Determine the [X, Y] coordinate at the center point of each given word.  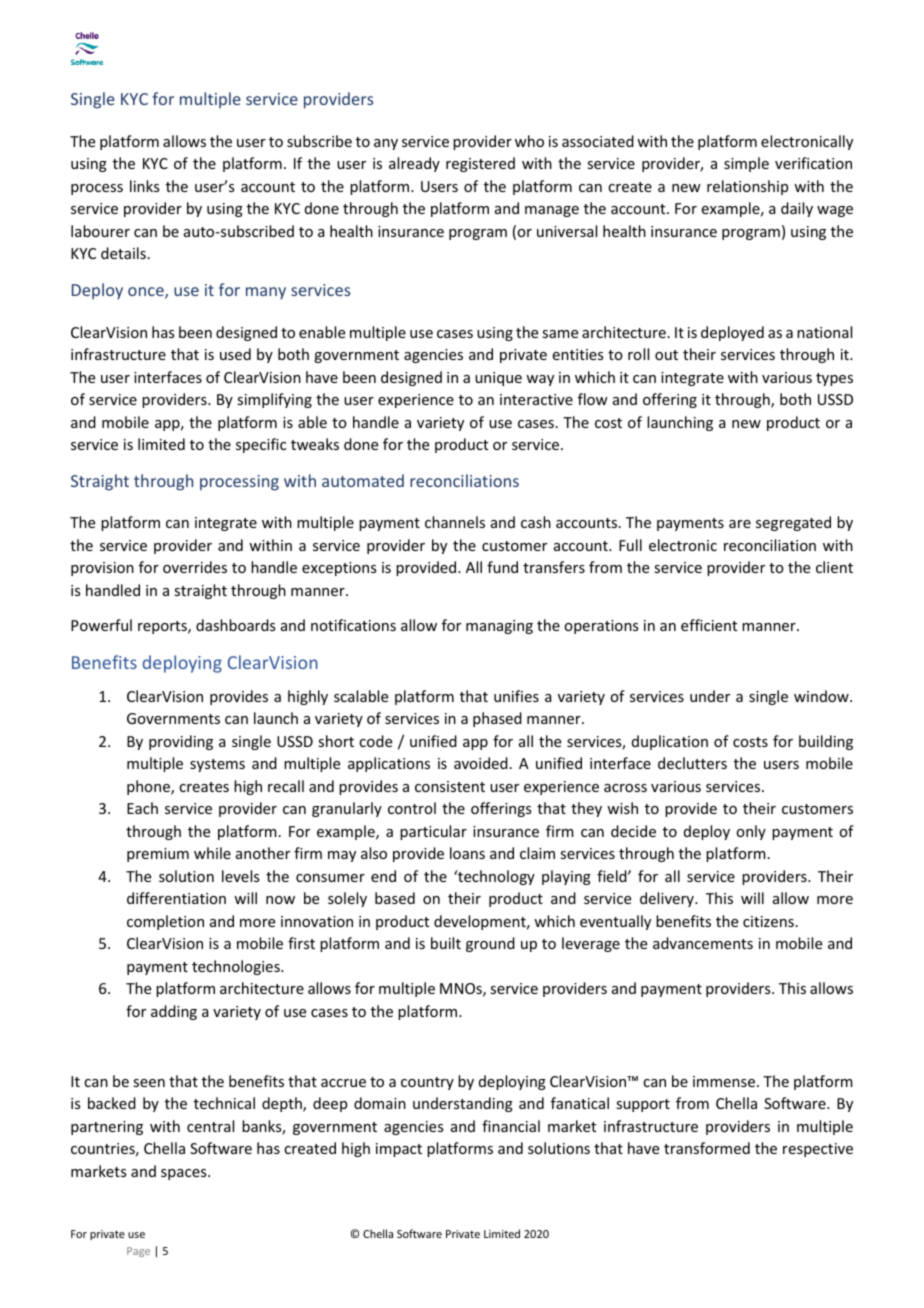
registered [480, 164]
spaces [185, 1174]
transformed [707, 1148]
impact [399, 1150]
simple [746, 164]
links [144, 186]
